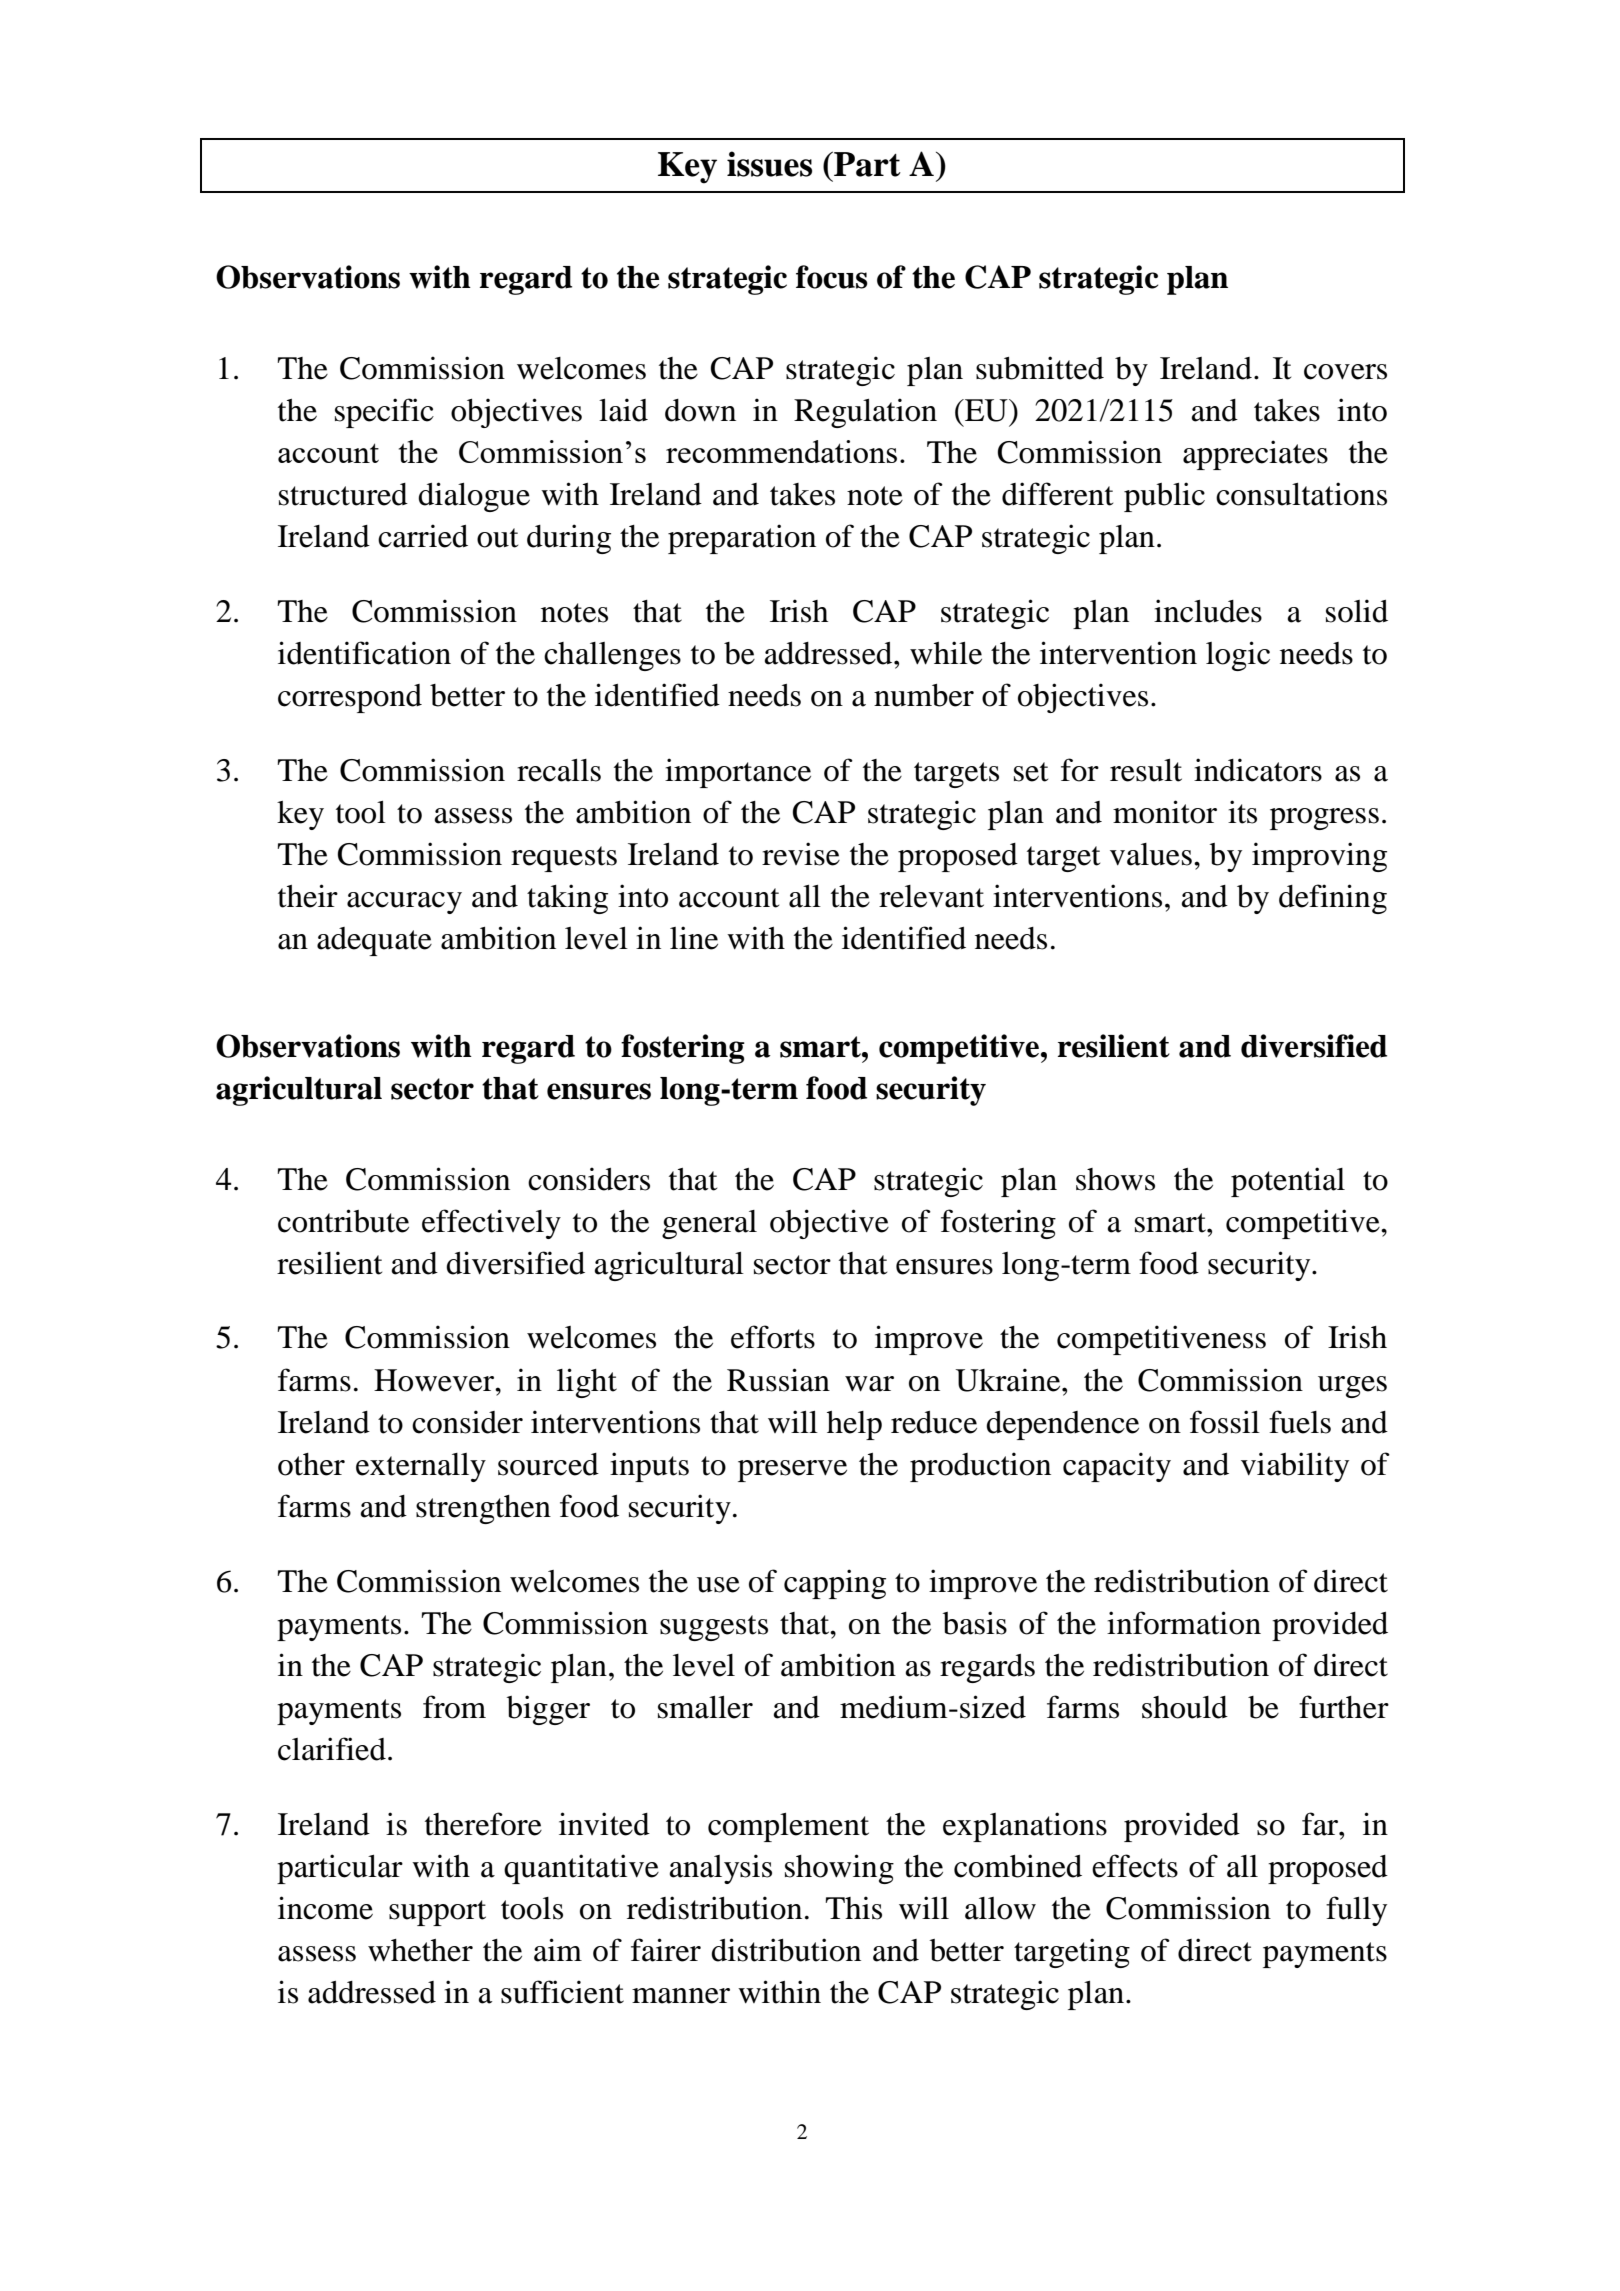 This page has height=2291, width=1620. I want to click on effects, so click(1135, 1866).
